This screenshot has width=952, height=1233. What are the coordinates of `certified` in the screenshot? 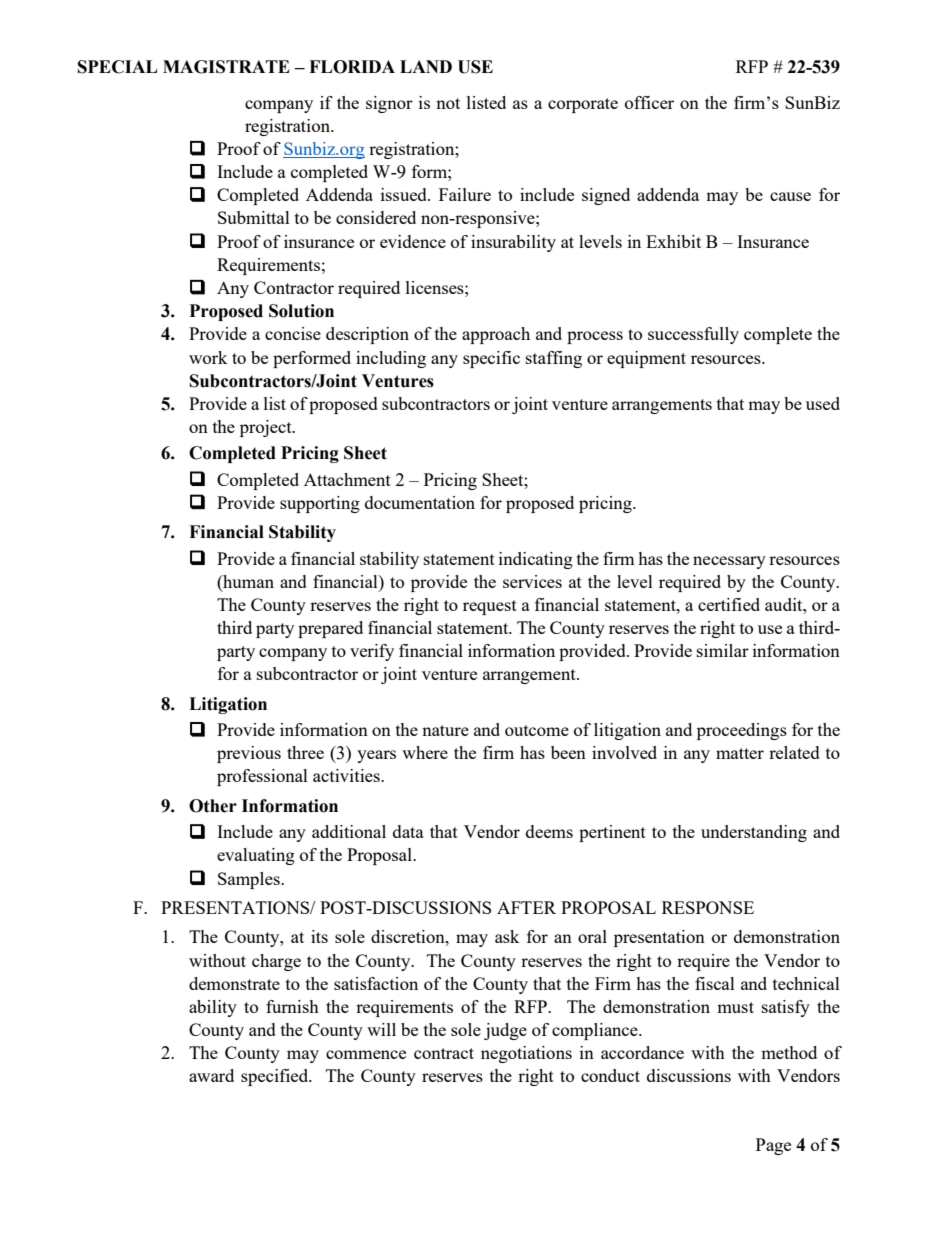 It's located at (729, 604).
